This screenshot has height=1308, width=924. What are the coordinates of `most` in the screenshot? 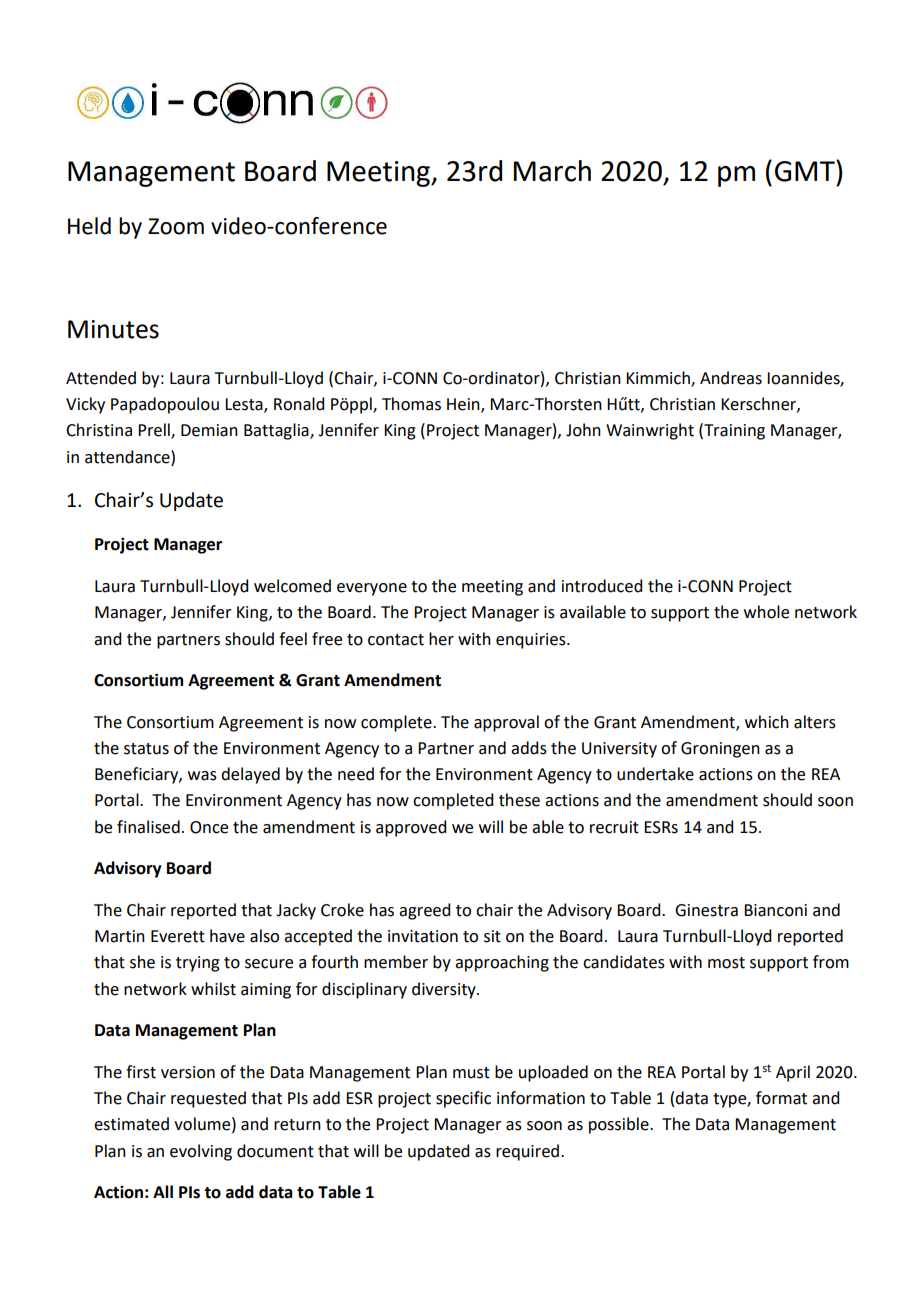 It's located at (726, 963).
